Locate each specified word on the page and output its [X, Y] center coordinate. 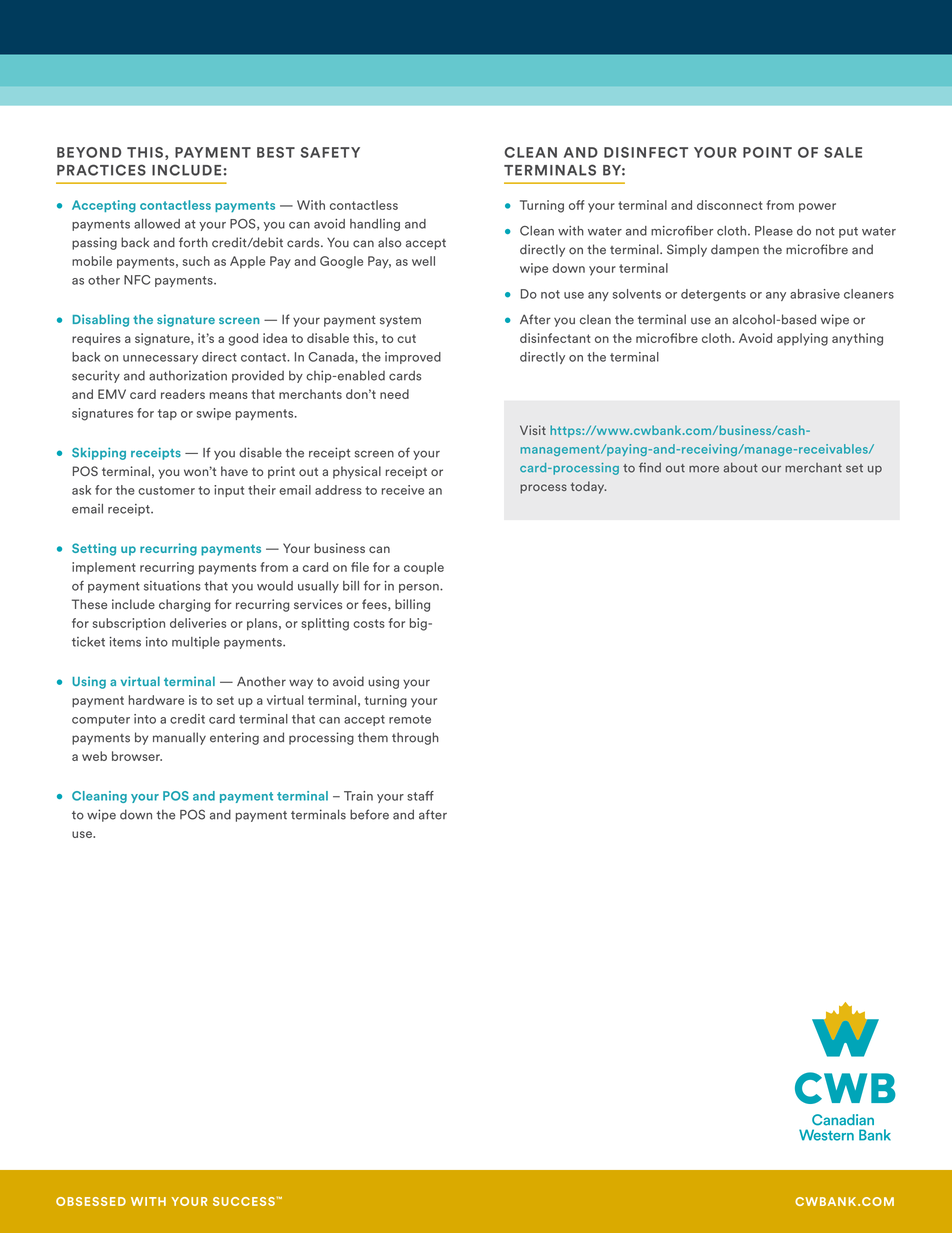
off [576, 205]
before [369, 814]
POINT [767, 152]
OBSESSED [91, 1201]
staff [420, 796]
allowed [157, 224]
